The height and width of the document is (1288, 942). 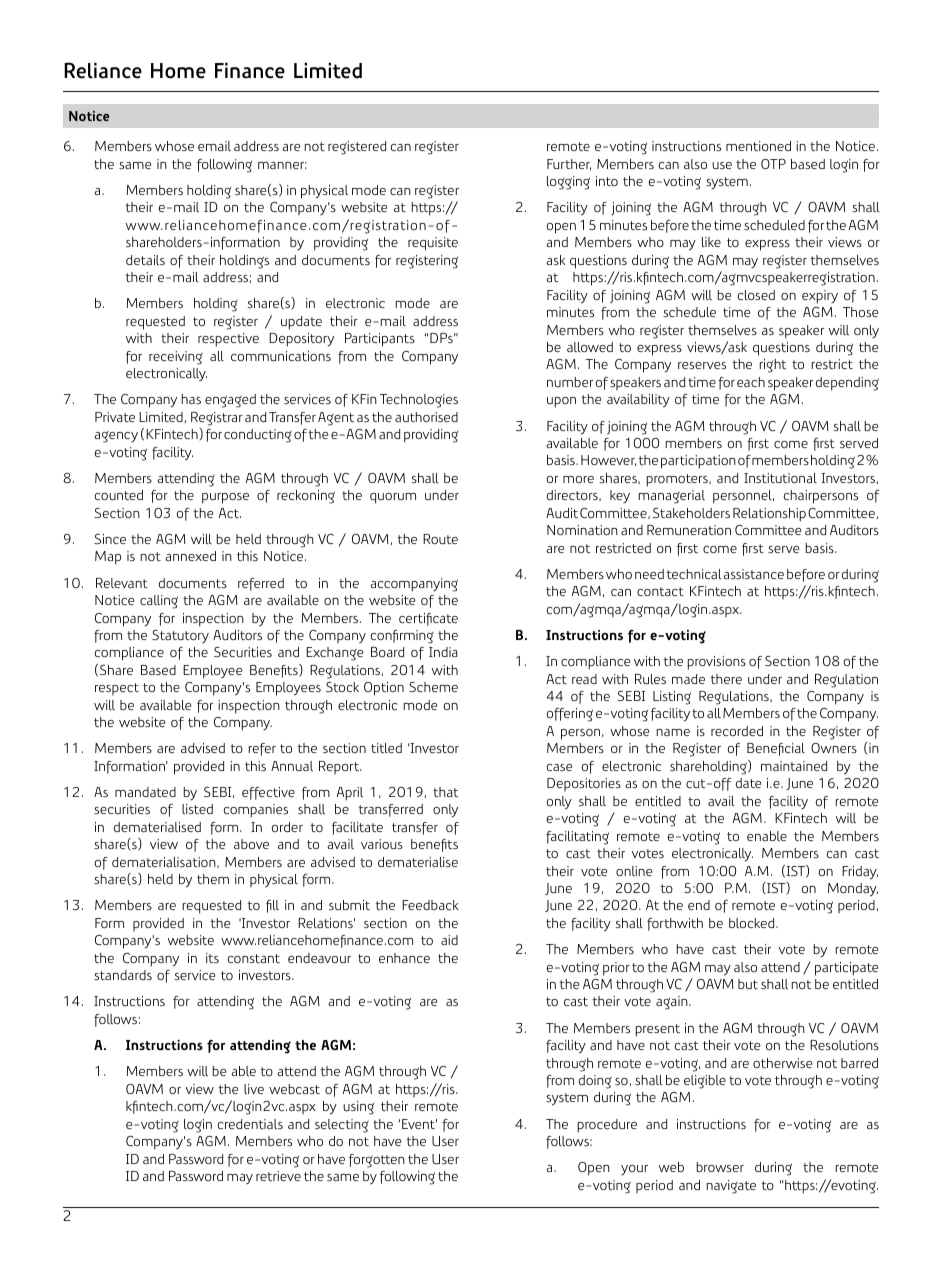 What do you see at coordinates (225, 498) in the document?
I see `purpose` at bounding box center [225, 498].
